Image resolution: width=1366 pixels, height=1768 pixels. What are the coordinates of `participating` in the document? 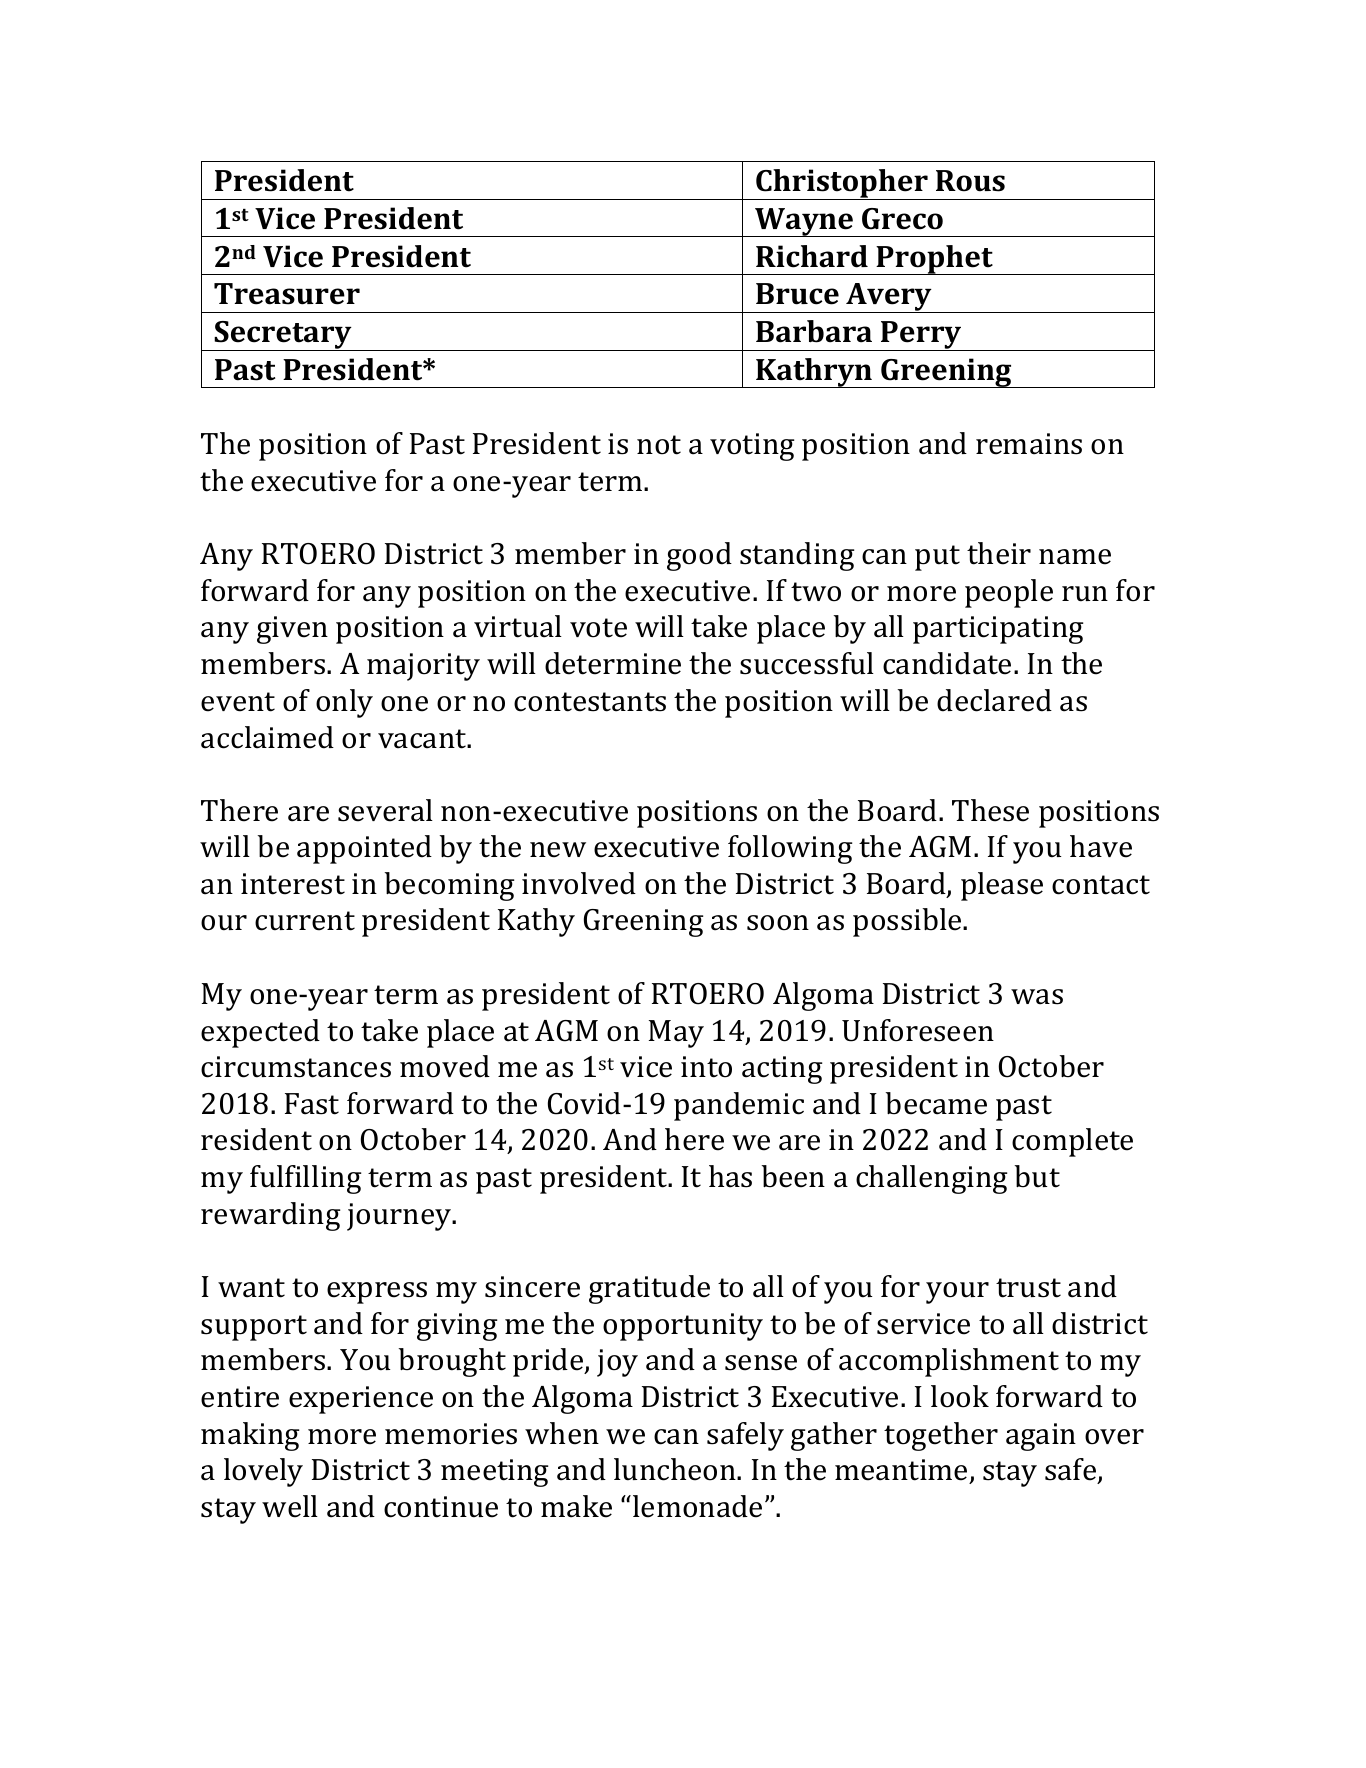 It's located at (998, 630).
